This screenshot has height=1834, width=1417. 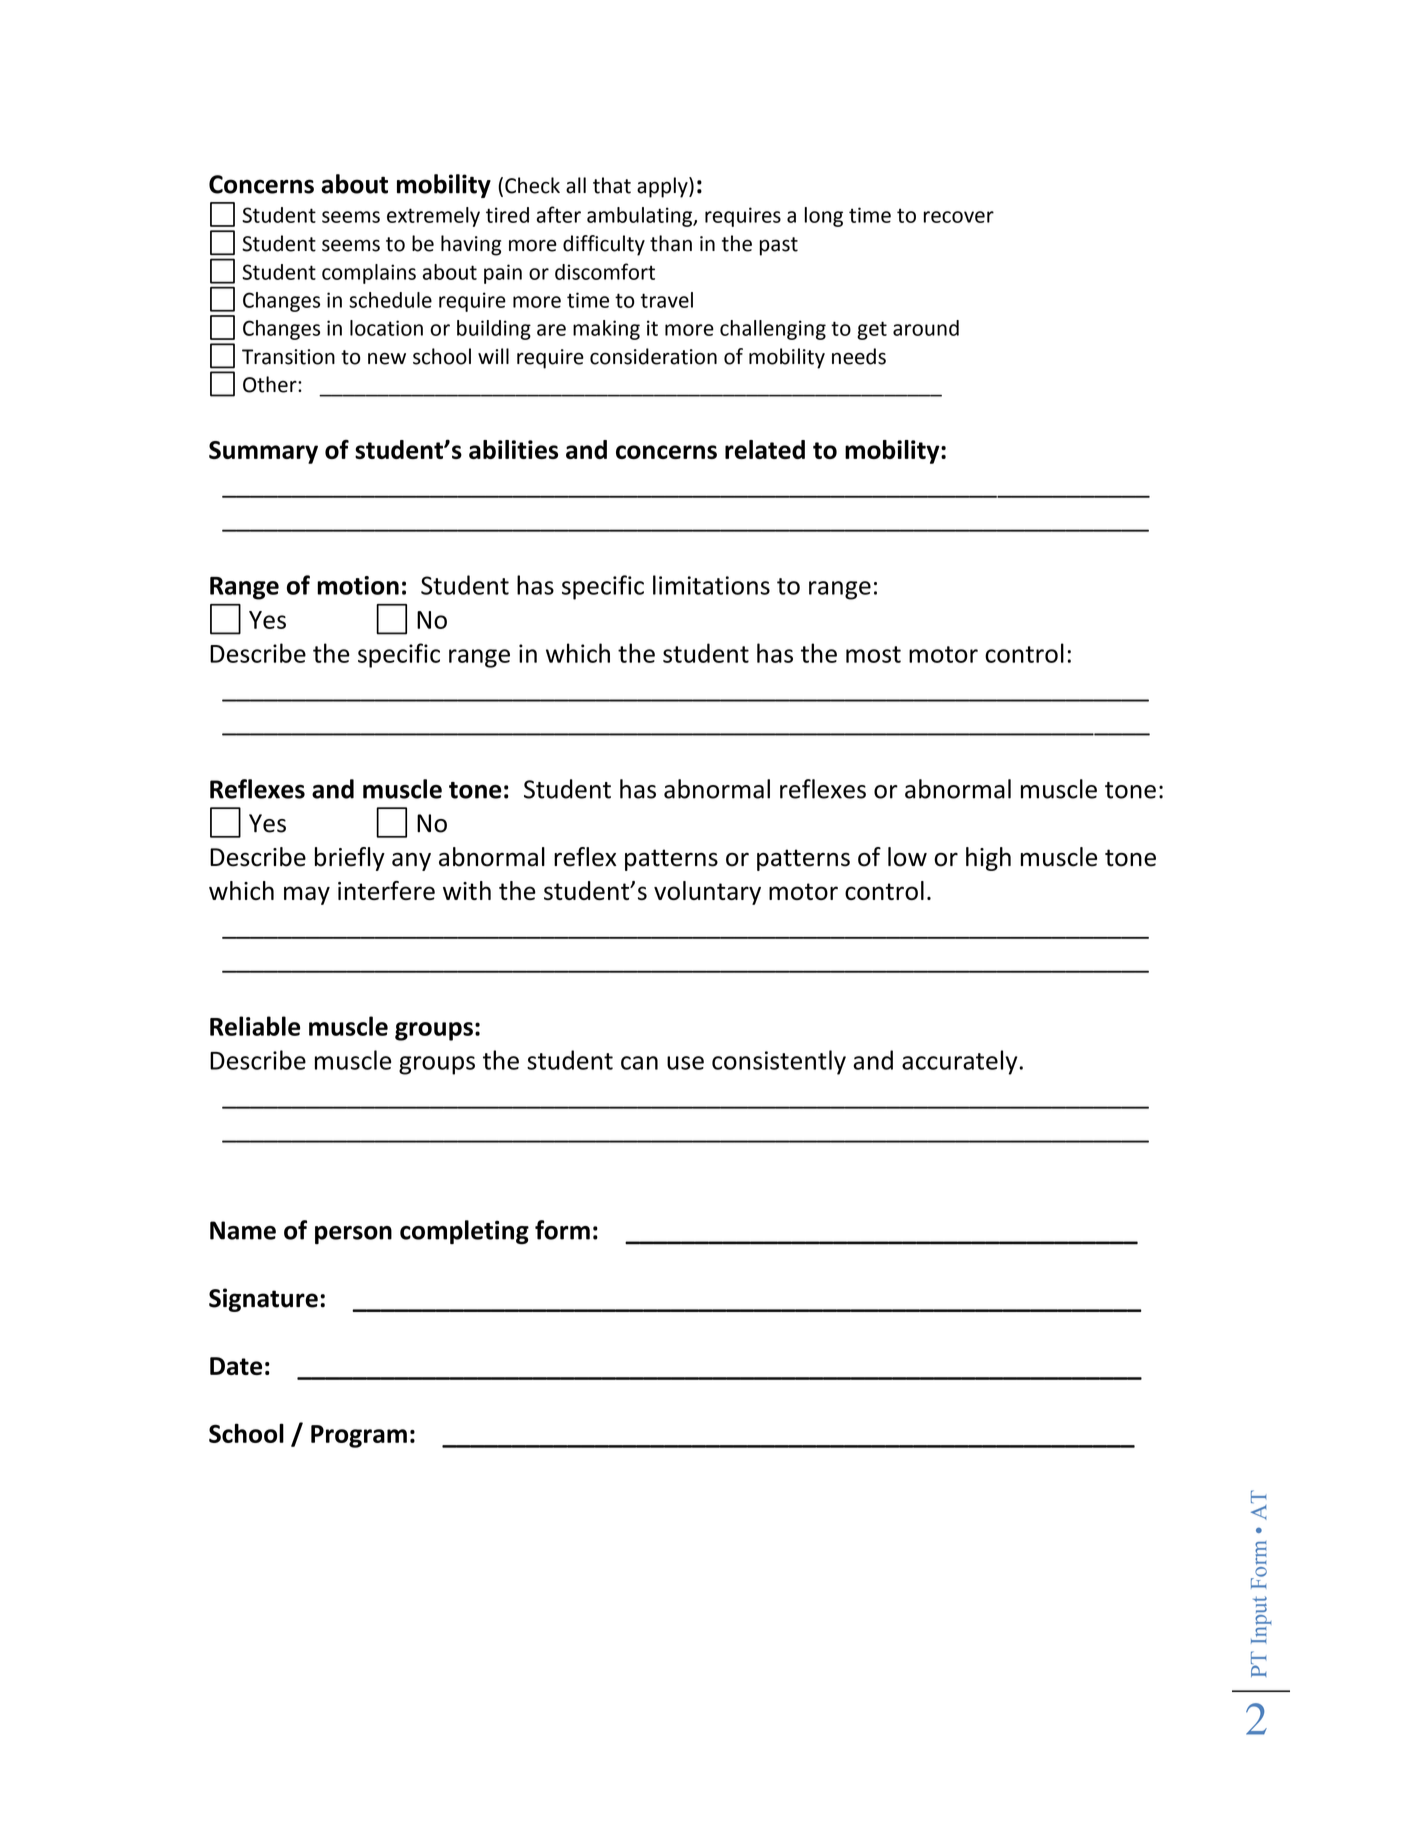 I want to click on briefly, so click(x=350, y=859).
